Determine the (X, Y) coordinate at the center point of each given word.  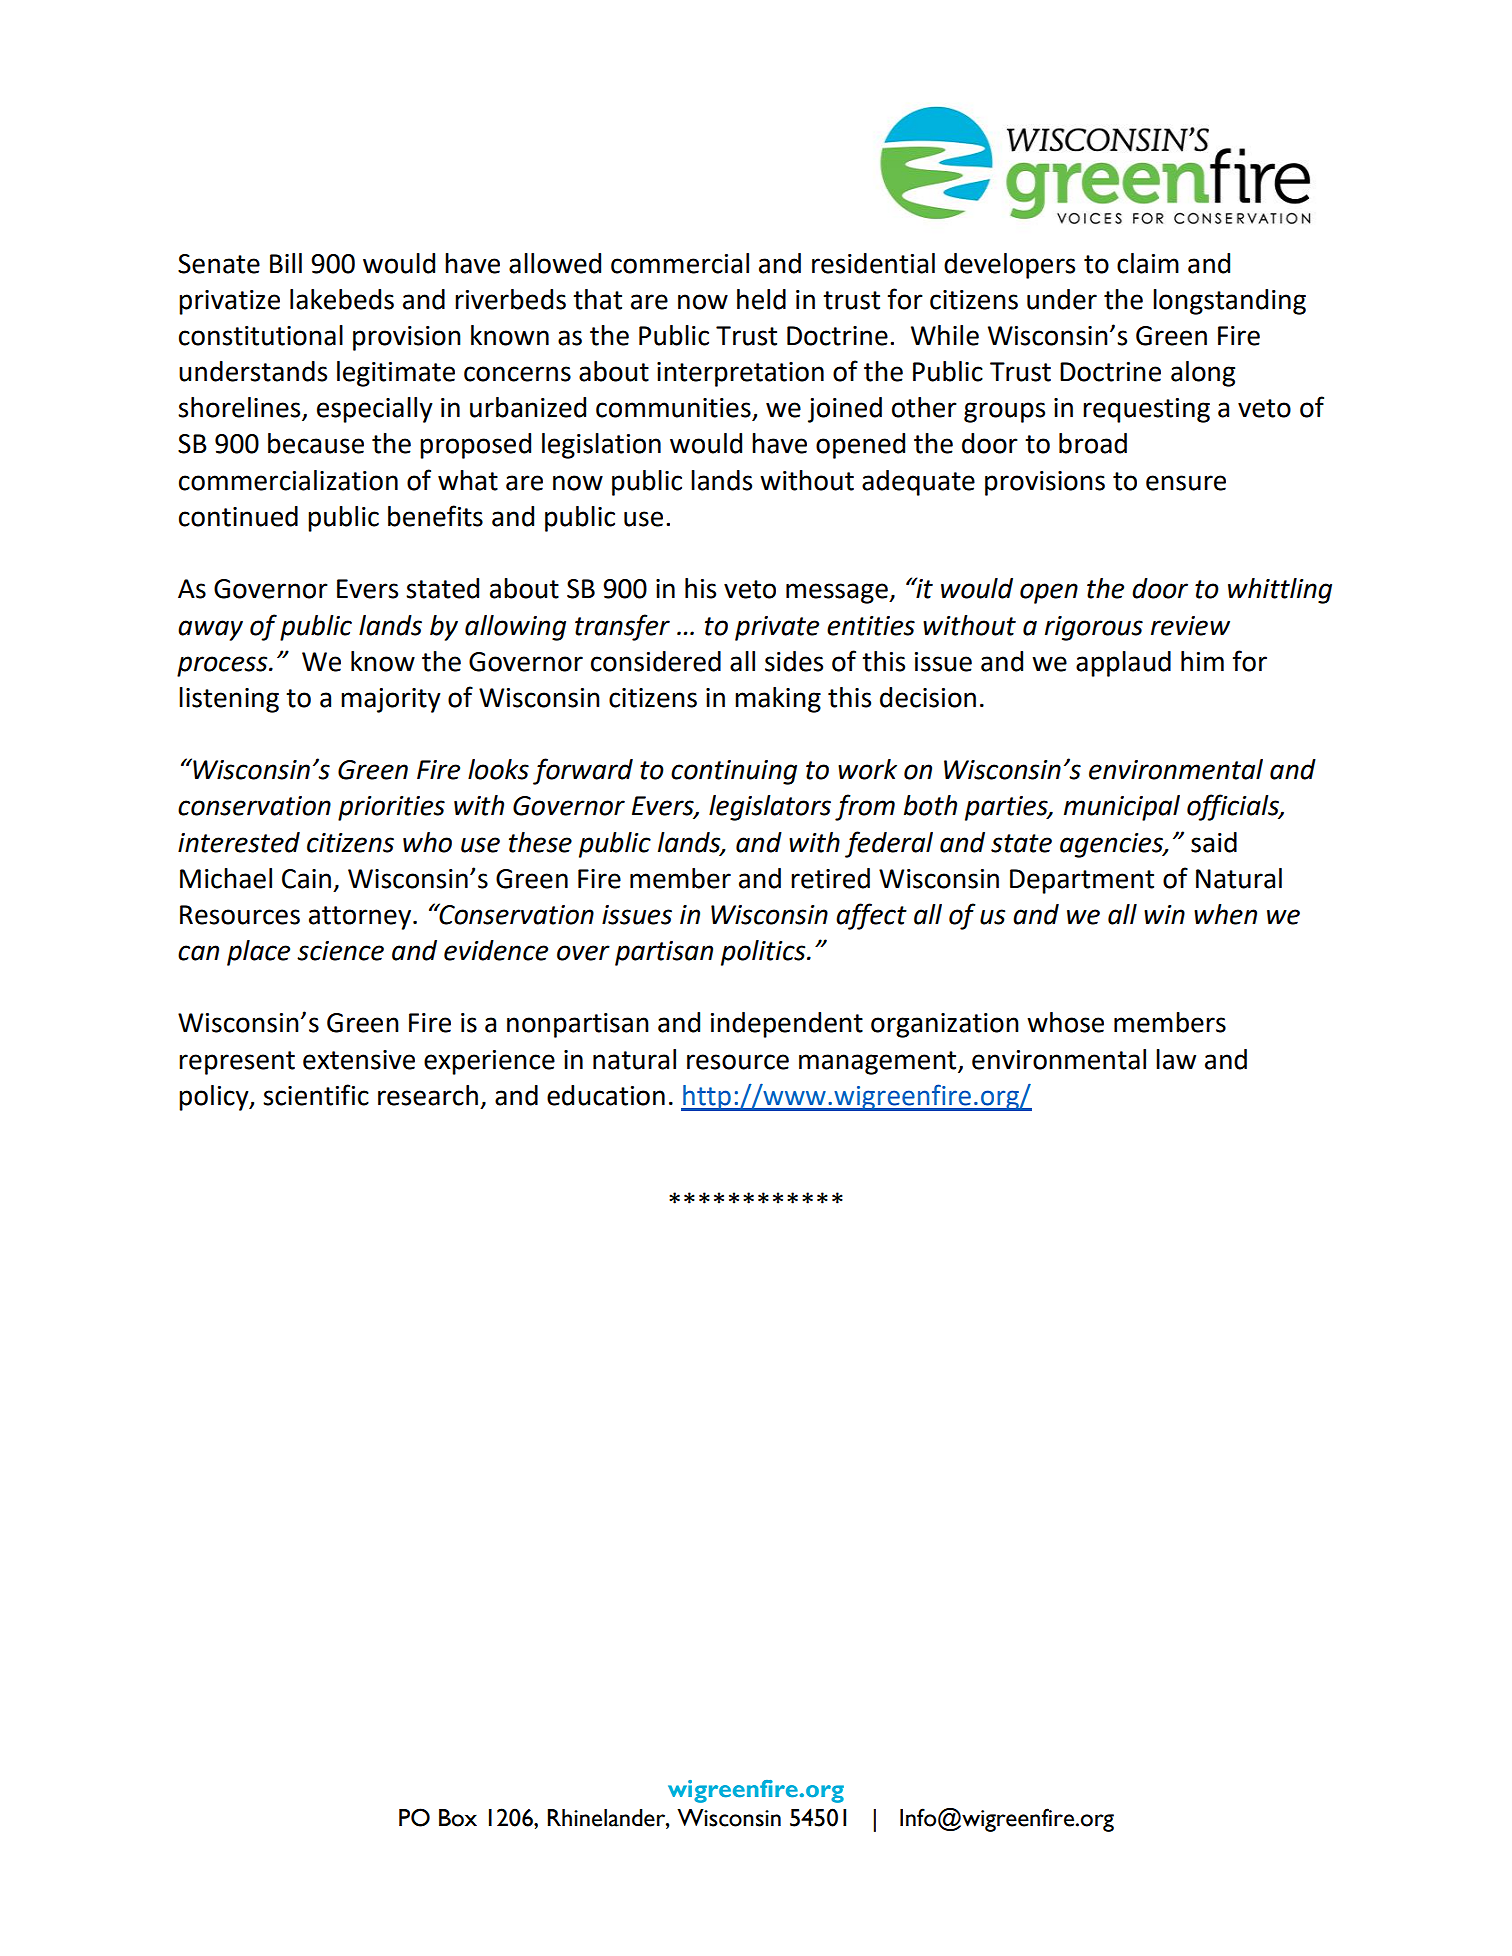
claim (1148, 263)
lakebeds (342, 299)
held (761, 299)
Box (458, 1818)
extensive (359, 1060)
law (1176, 1059)
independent (787, 1025)
